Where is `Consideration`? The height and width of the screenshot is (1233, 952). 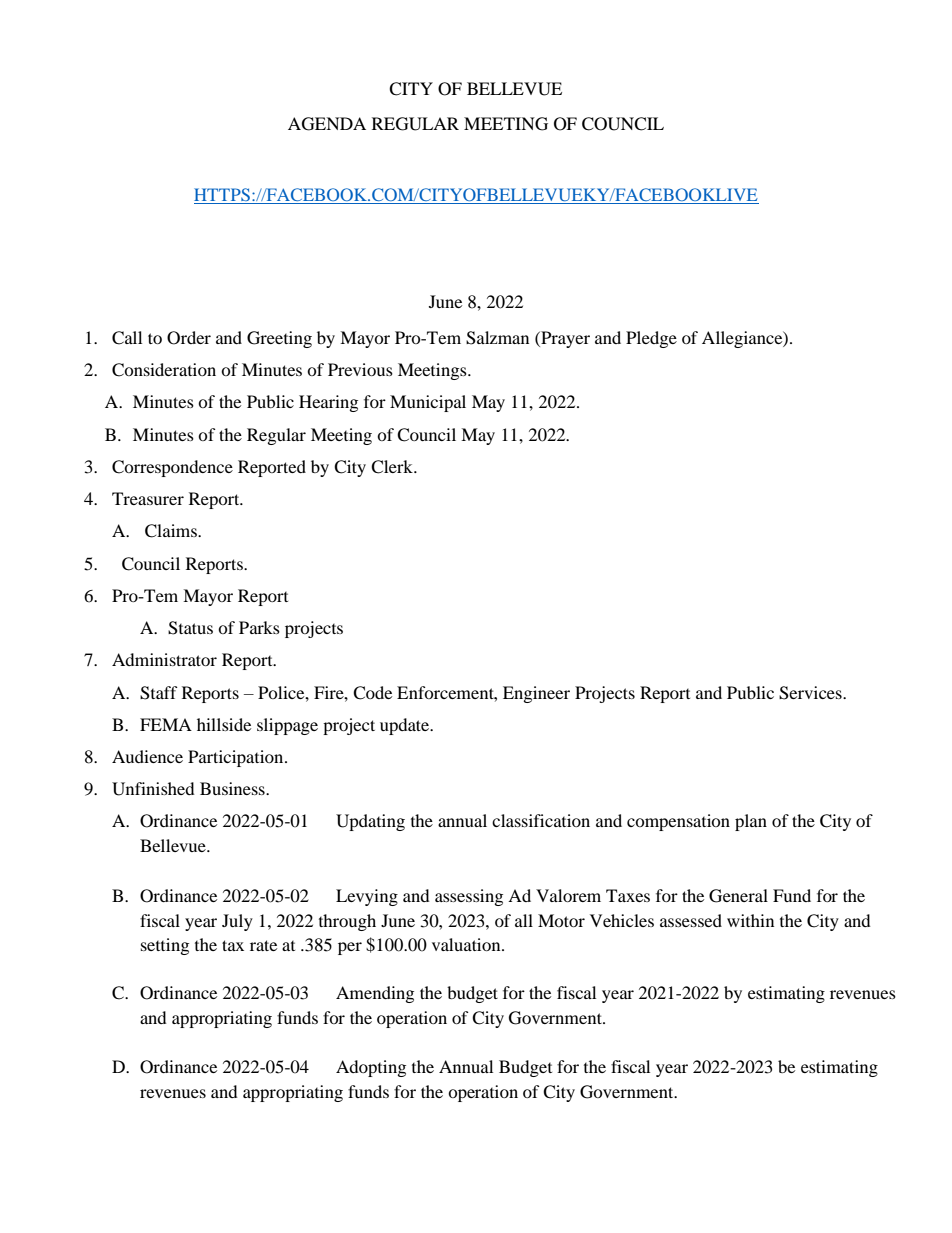
Consideration is located at coordinates (164, 370).
